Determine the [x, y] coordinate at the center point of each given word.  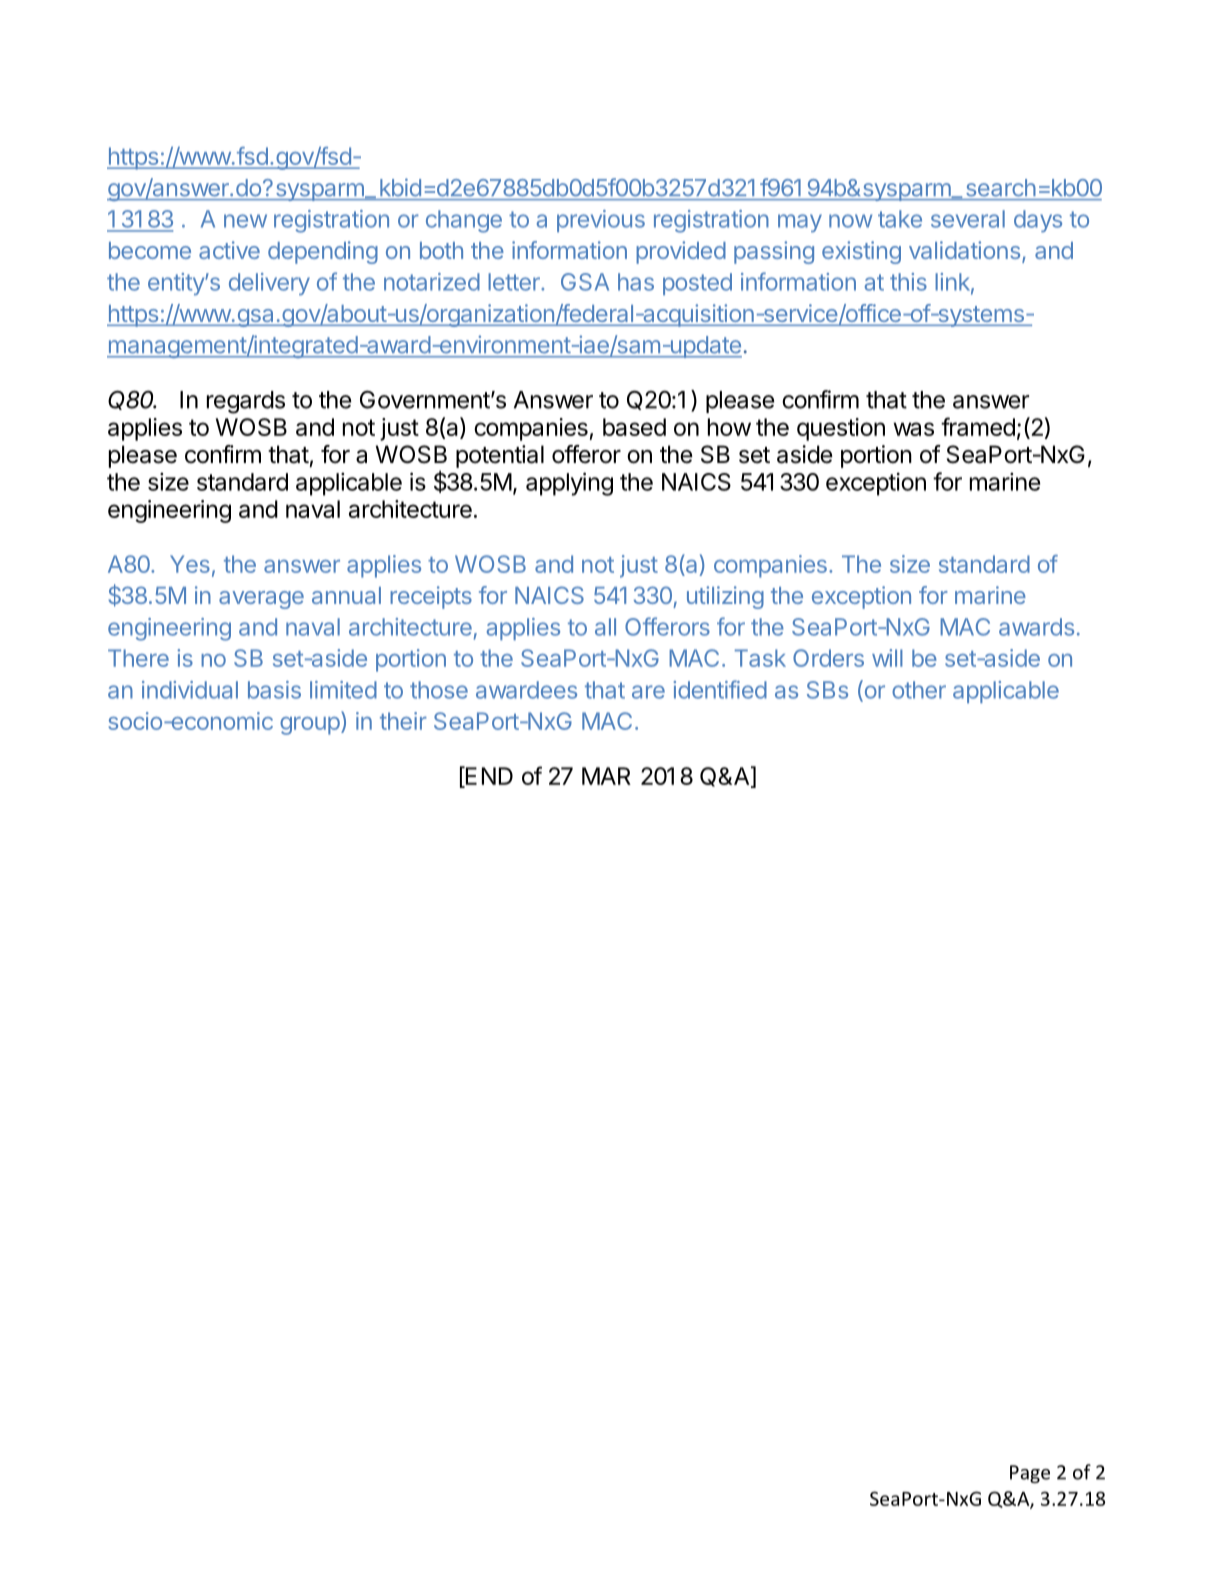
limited [343, 690]
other [919, 690]
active [229, 250]
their [403, 721]
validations [964, 250]
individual [190, 690]
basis [274, 690]
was [913, 429]
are [648, 692]
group [310, 726]
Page [1030, 1474]
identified [720, 689]
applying [569, 484]
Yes [190, 564]
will [887, 658]
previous [601, 221]
